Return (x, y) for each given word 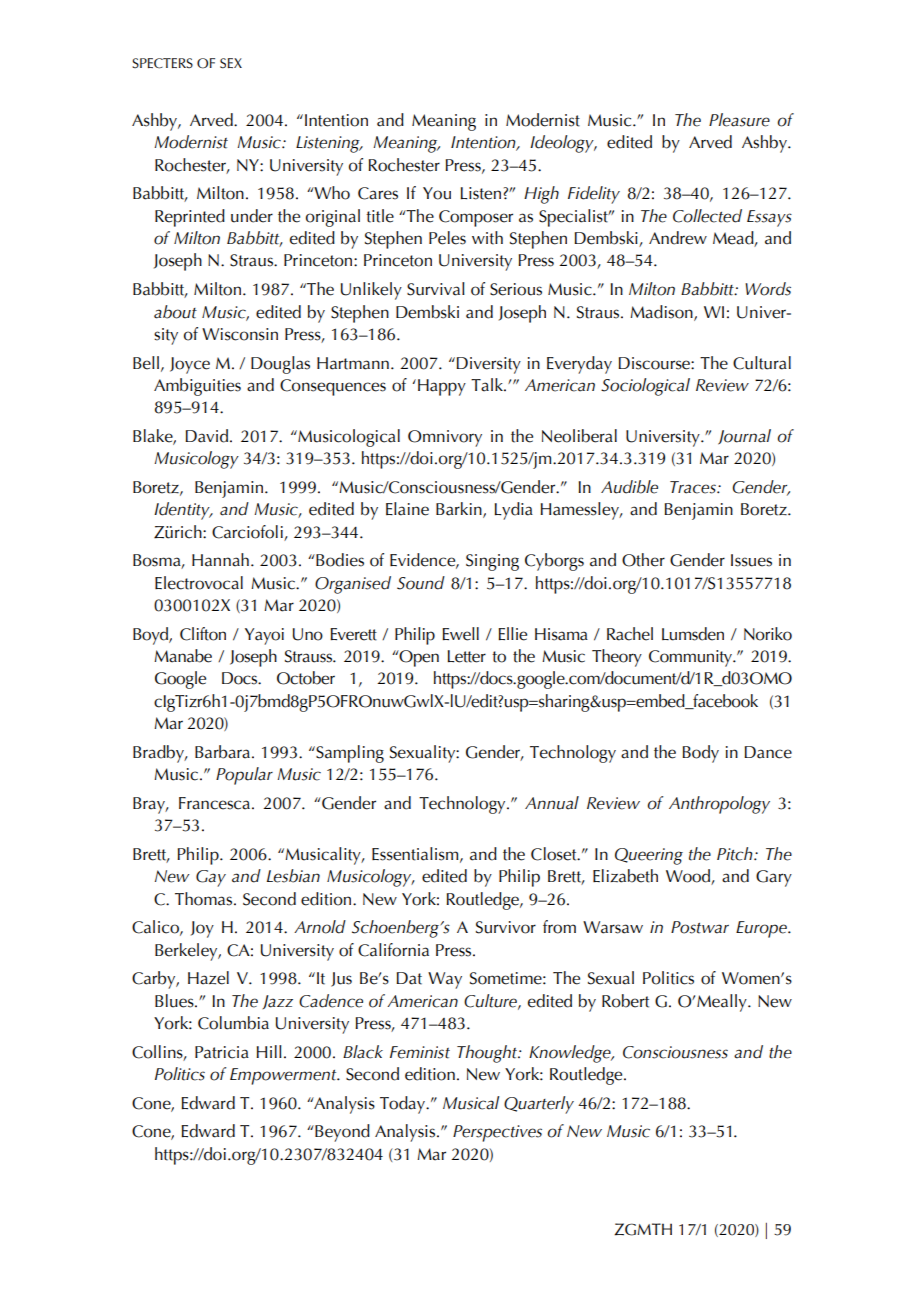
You (437, 193)
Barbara (224, 752)
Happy (442, 387)
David (206, 436)
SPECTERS (162, 63)
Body (700, 754)
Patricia (222, 1052)
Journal (744, 437)
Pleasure (739, 120)
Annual (552, 803)
